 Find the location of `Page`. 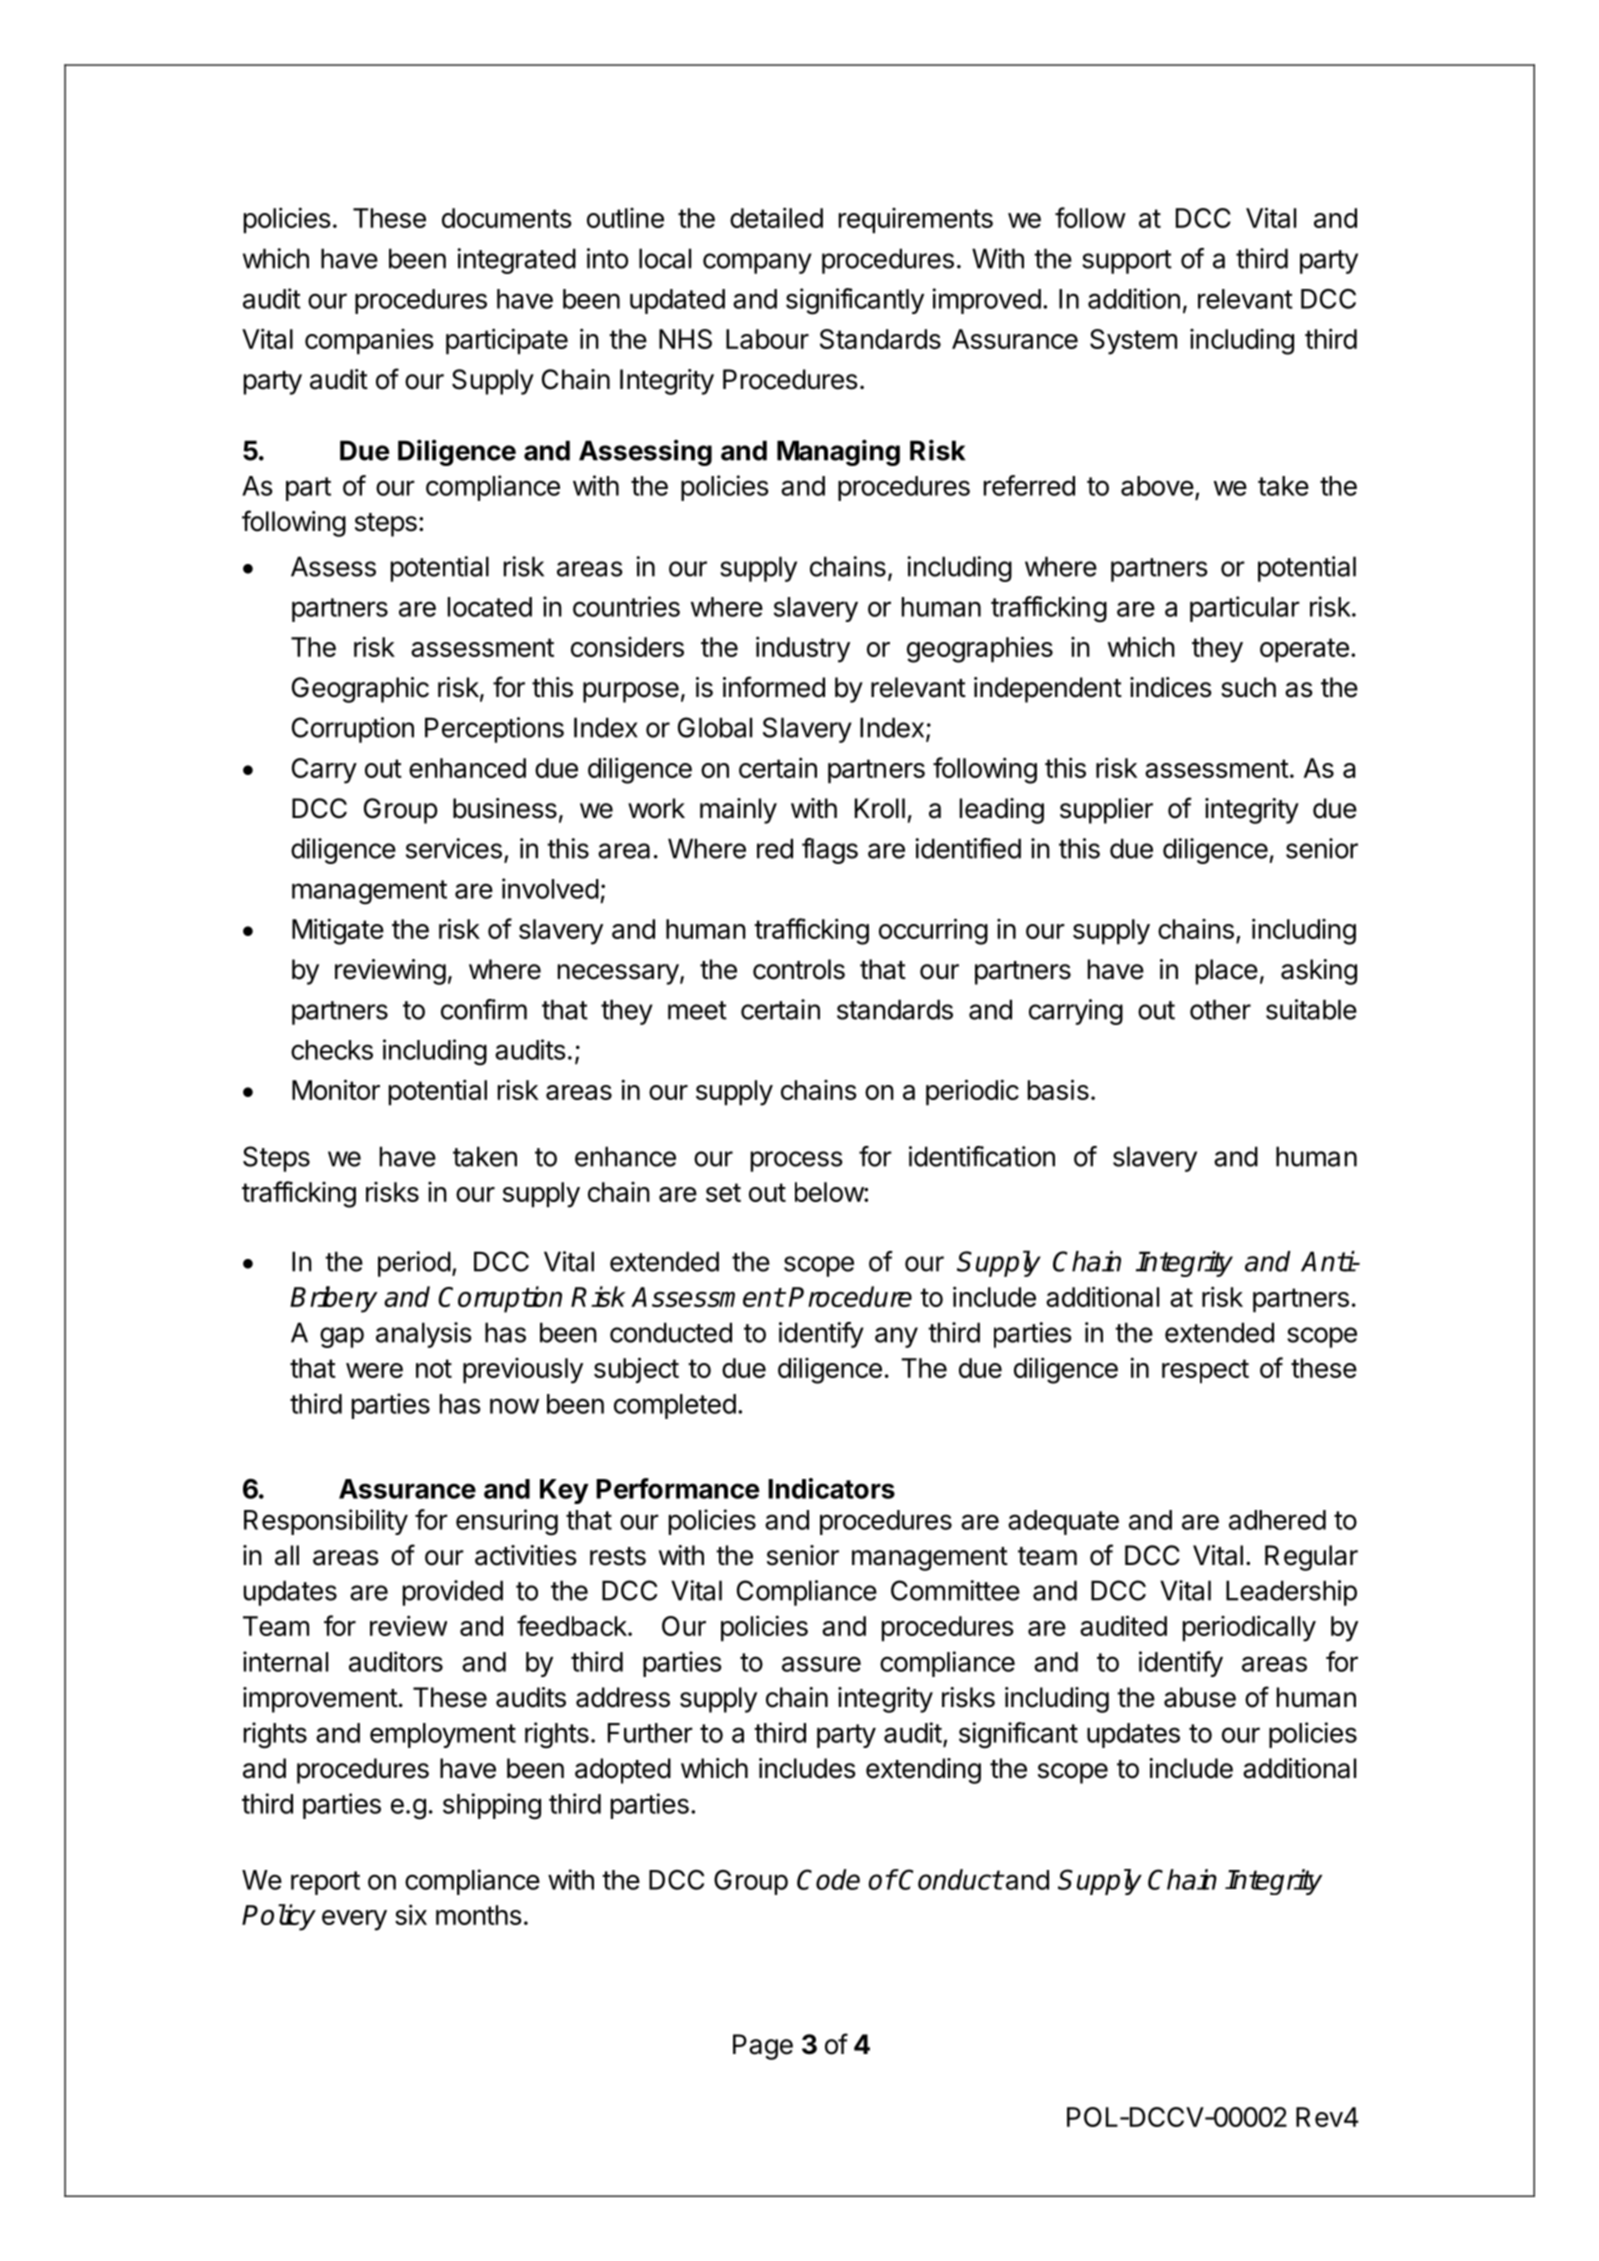

Page is located at coordinates (763, 2047).
